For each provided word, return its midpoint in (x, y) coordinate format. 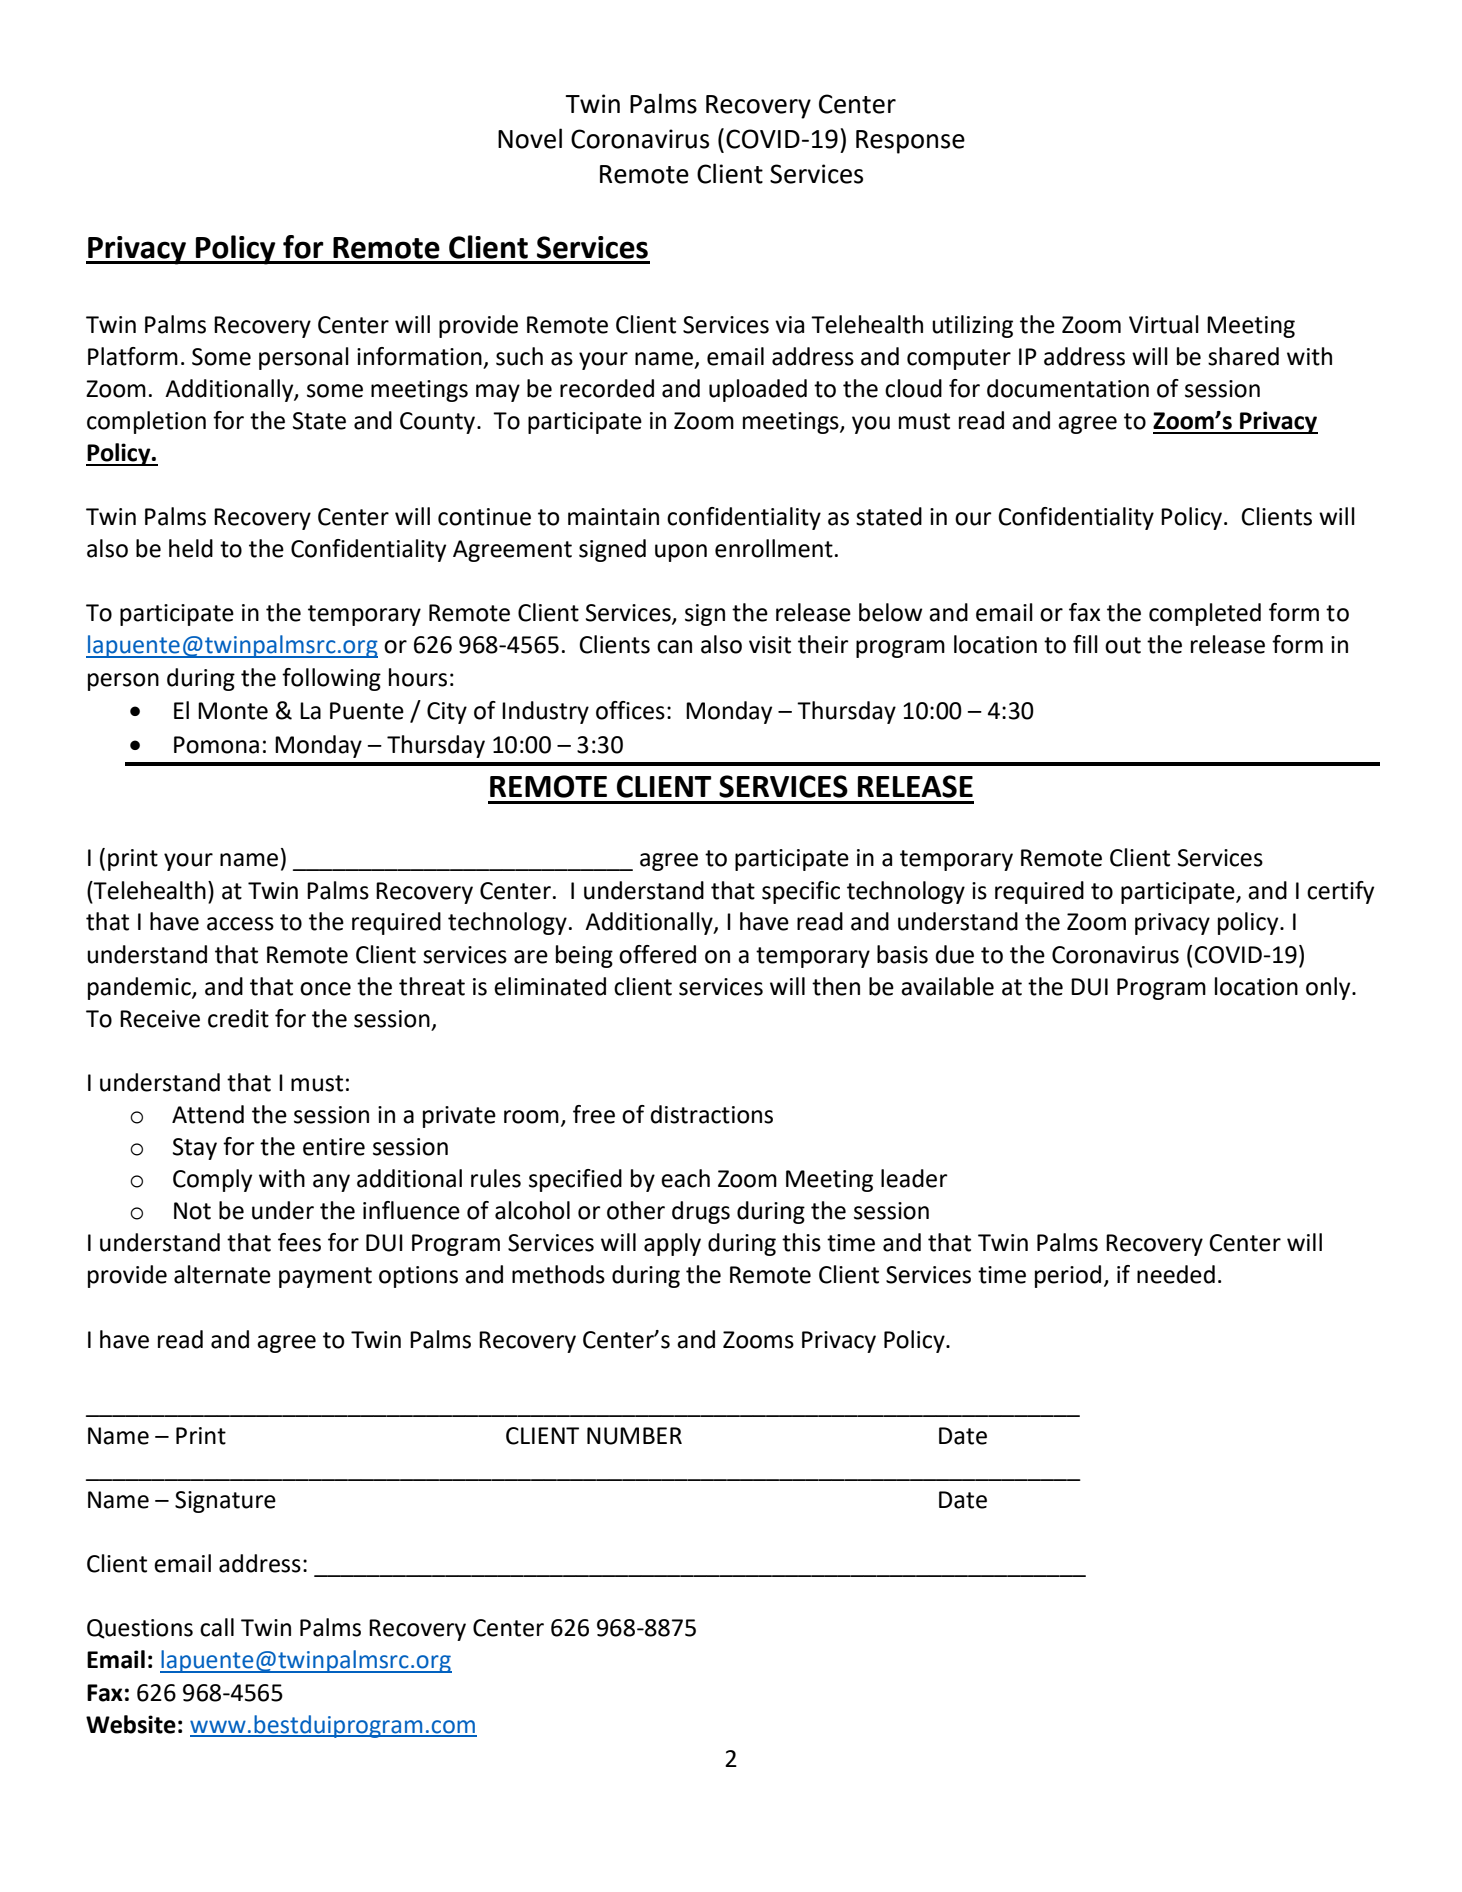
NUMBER (634, 1436)
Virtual (1164, 324)
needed (1176, 1274)
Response (910, 142)
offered (657, 954)
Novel (530, 138)
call (217, 1627)
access (240, 924)
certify (1340, 892)
